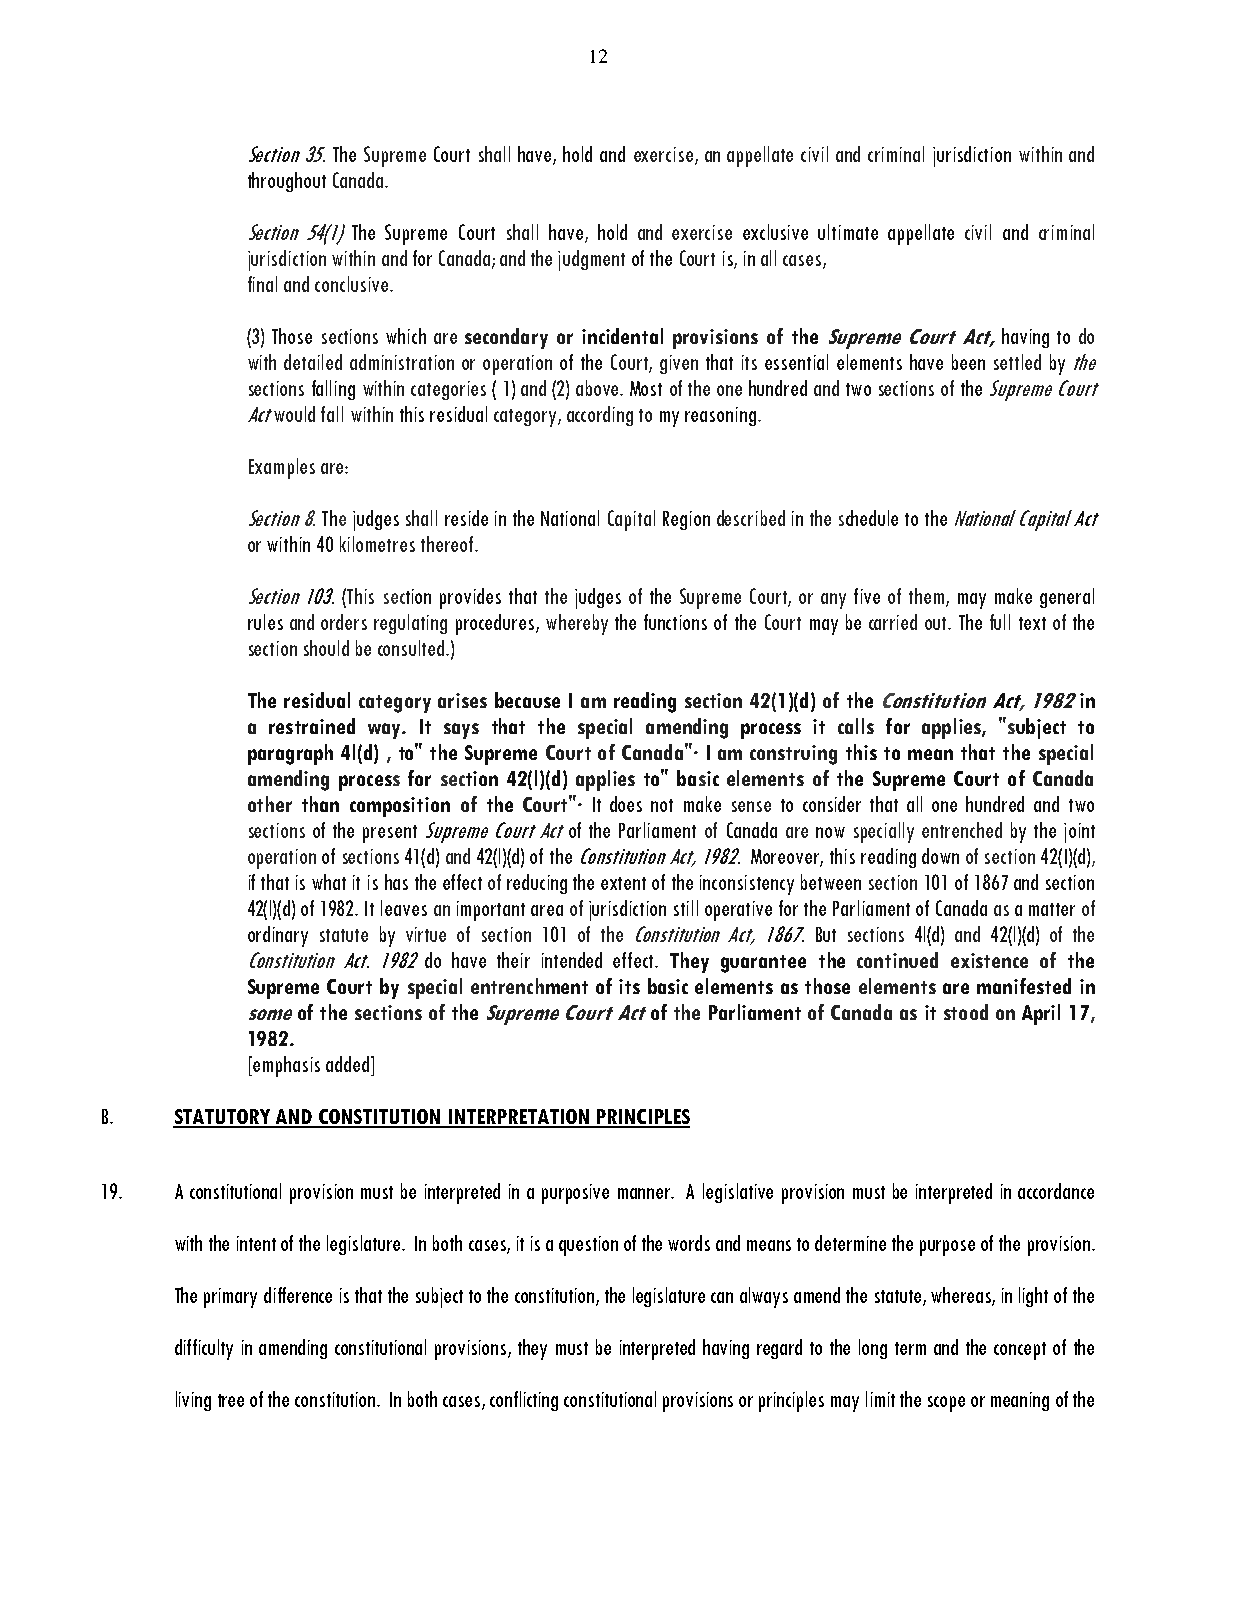  What do you see at coordinates (1020, 1351) in the screenshot?
I see `concept` at bounding box center [1020, 1351].
